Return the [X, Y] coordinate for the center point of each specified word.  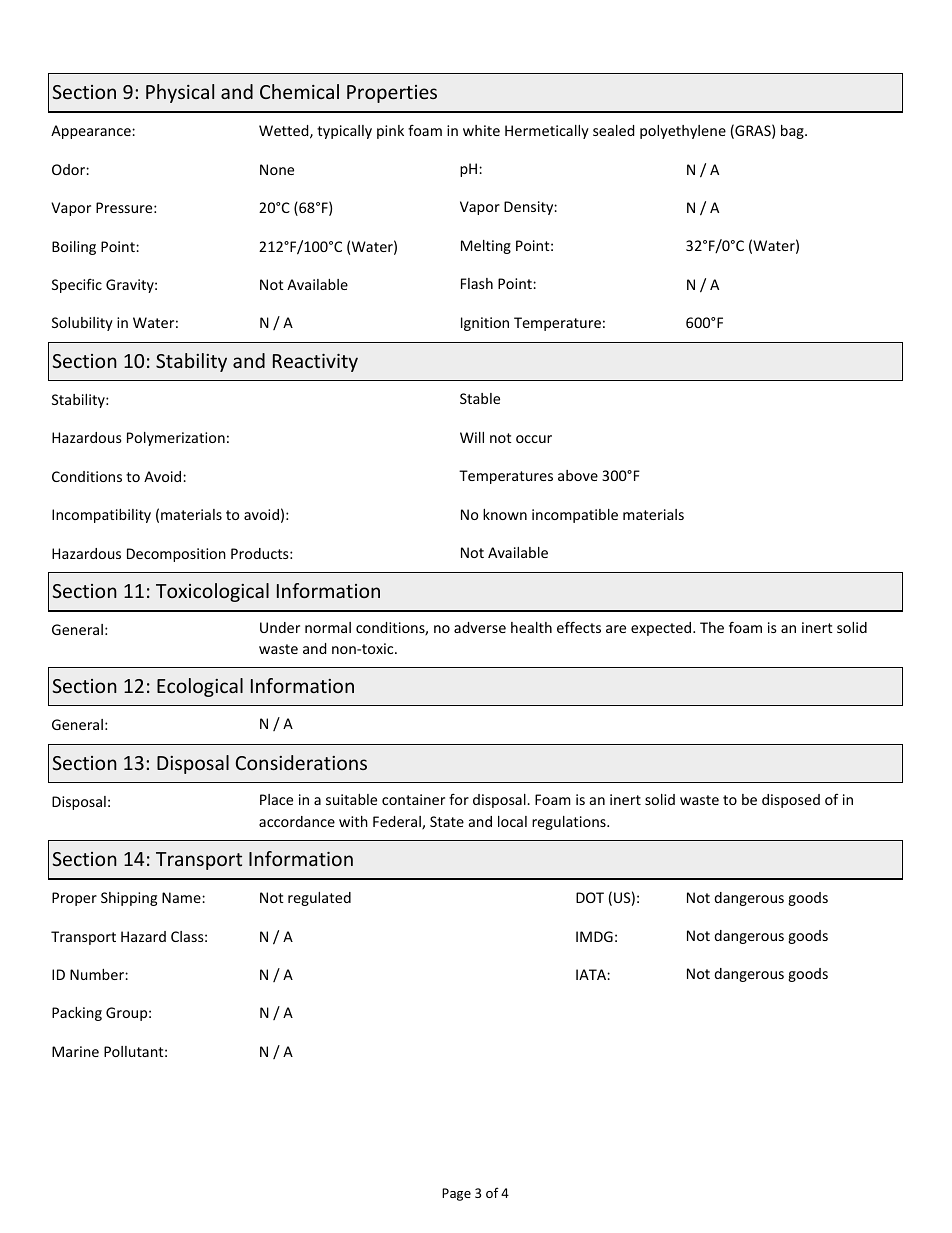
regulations [570, 823]
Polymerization [176, 439]
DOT [590, 897]
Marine [75, 1051]
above [578, 475]
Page [456, 1194]
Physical [180, 93]
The [712, 627]
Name [182, 897]
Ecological [200, 687]
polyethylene [683, 132]
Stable [480, 398]
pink [390, 132]
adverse [480, 627]
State [447, 821]
